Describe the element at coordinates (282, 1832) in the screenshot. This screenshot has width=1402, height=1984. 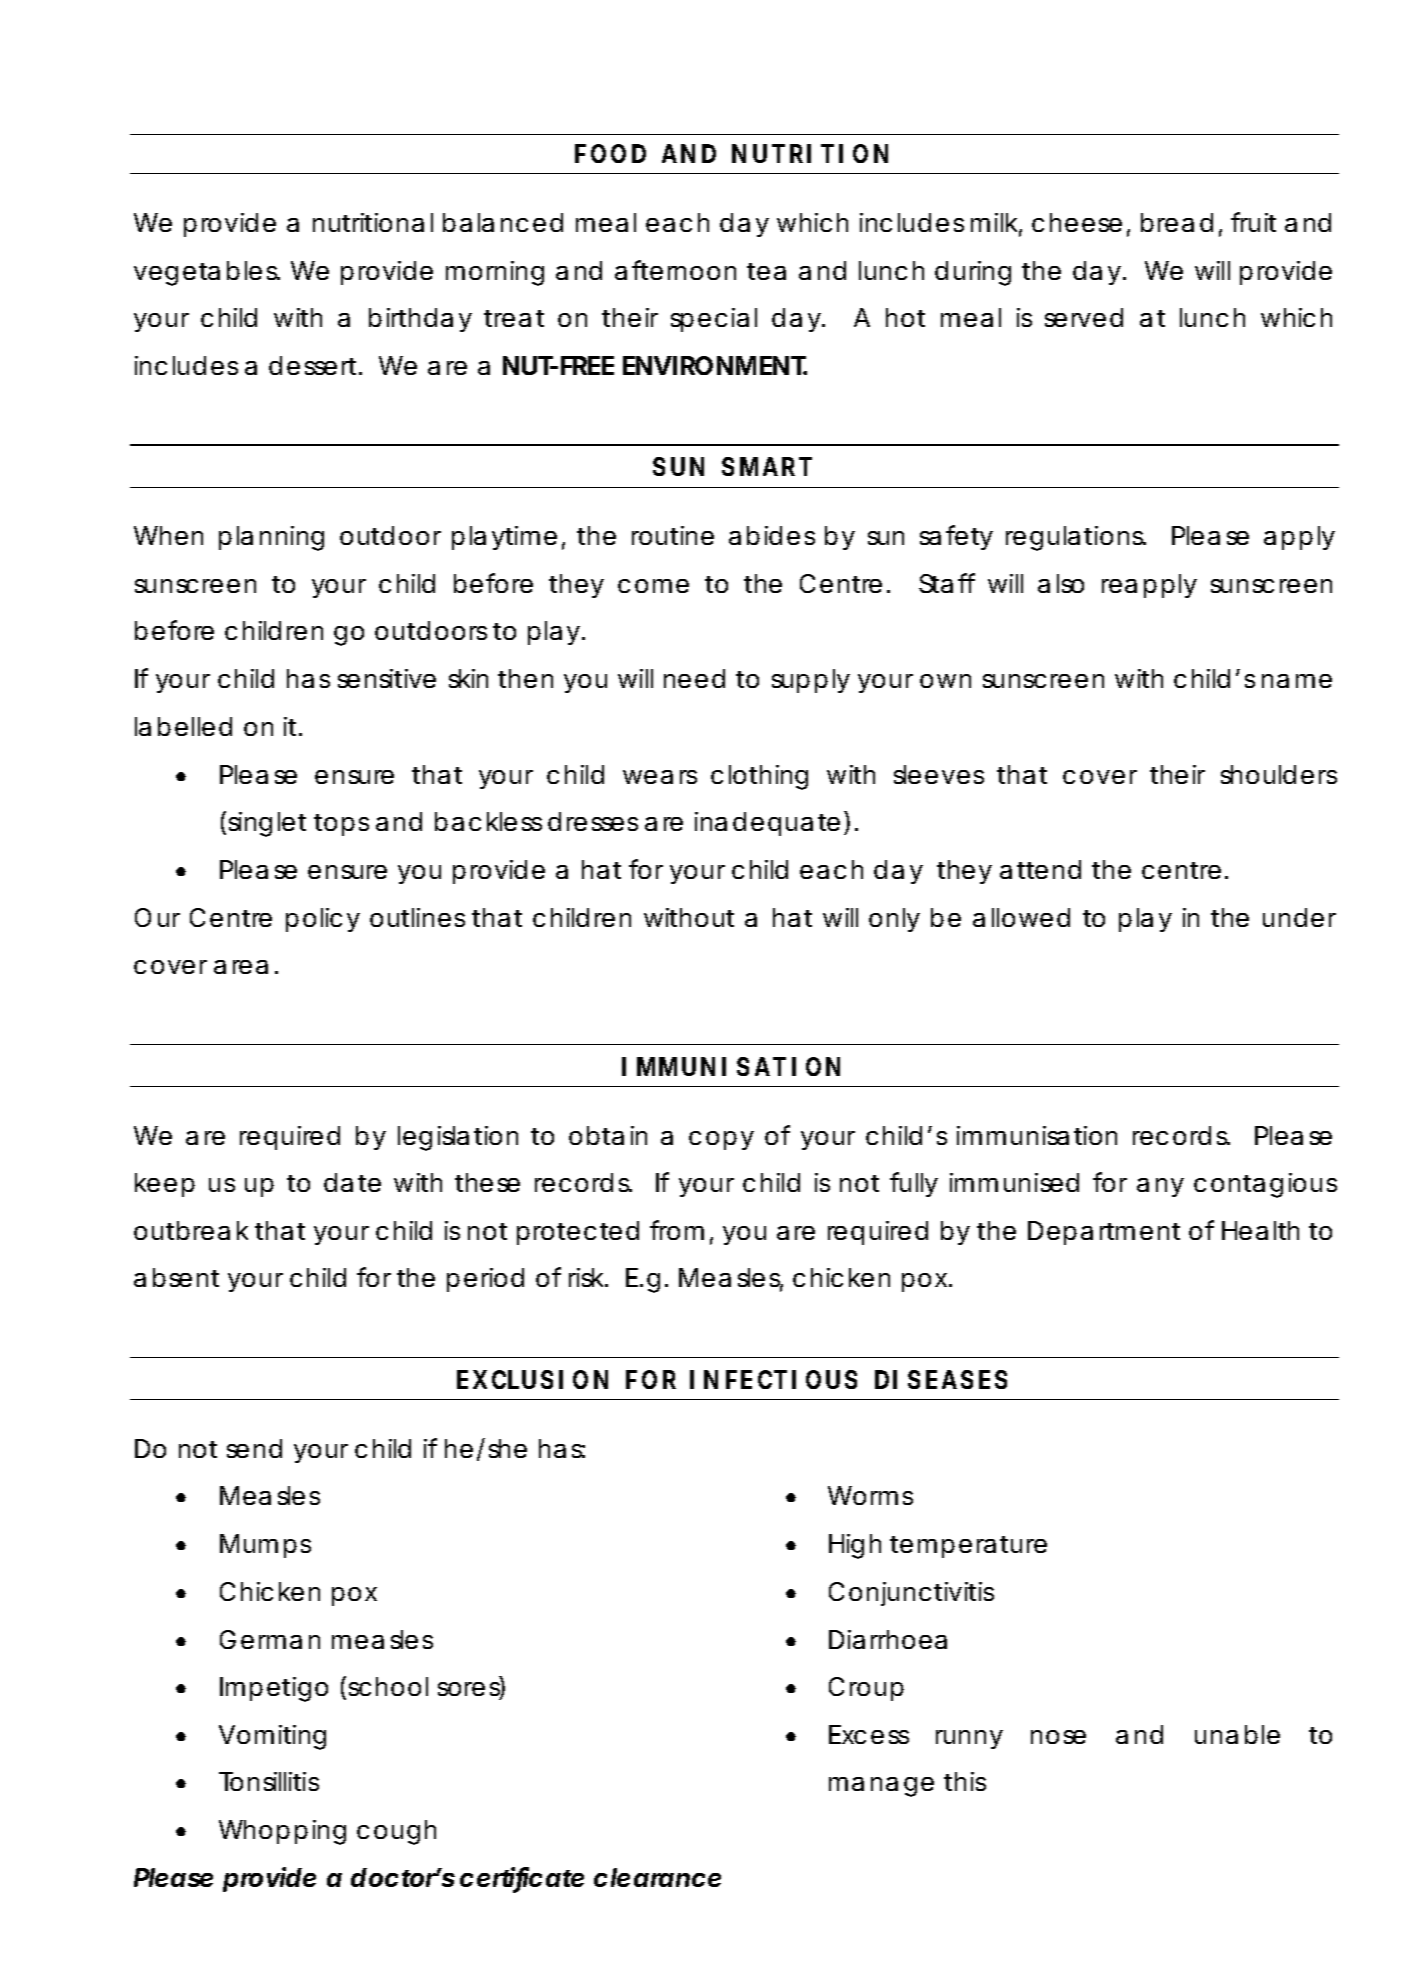
I see `Whopping` at that location.
